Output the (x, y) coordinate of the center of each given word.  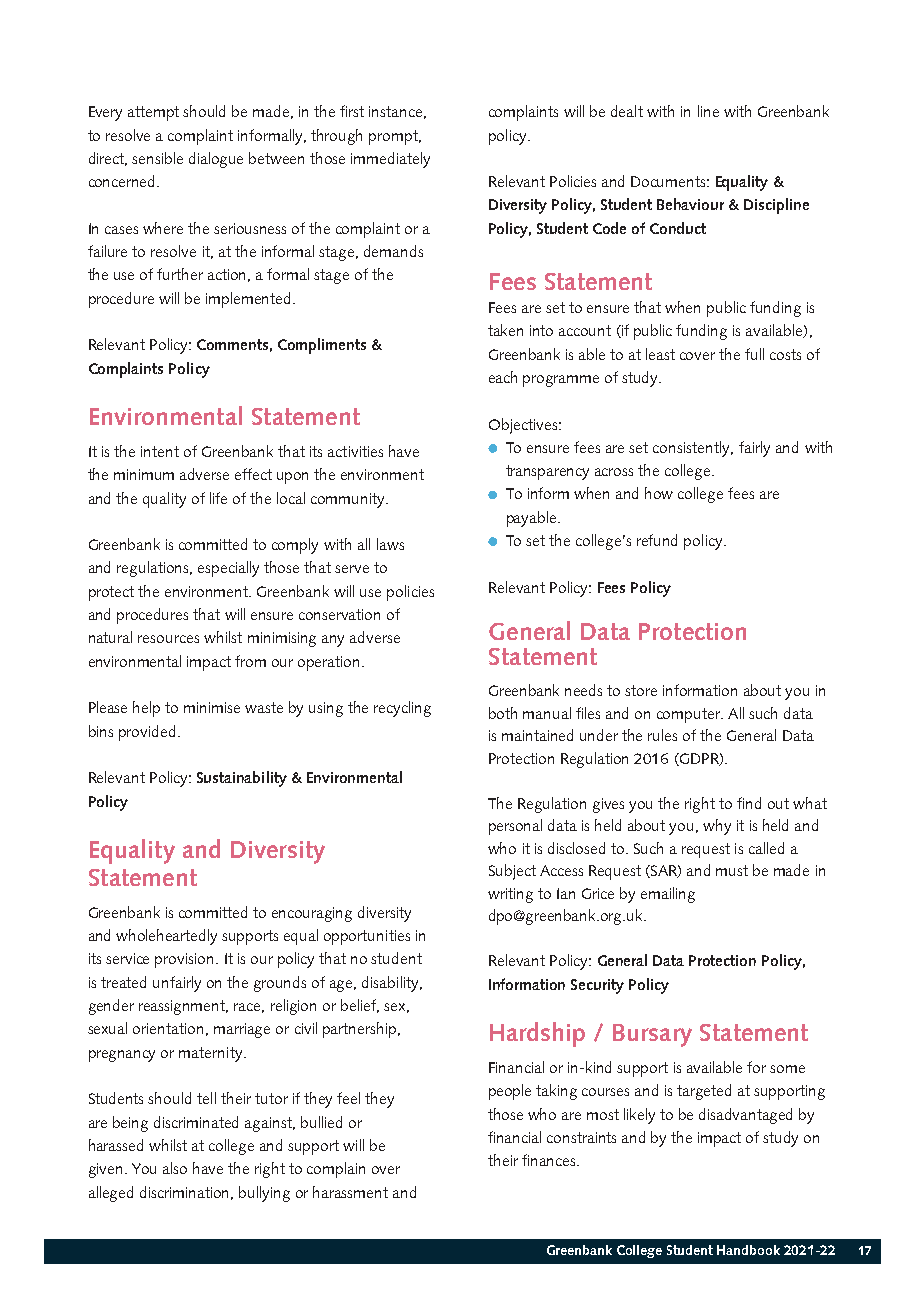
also (175, 1168)
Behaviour (690, 204)
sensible (157, 158)
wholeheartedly (166, 937)
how (659, 493)
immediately (390, 160)
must (732, 870)
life (218, 498)
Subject (512, 872)
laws (390, 544)
